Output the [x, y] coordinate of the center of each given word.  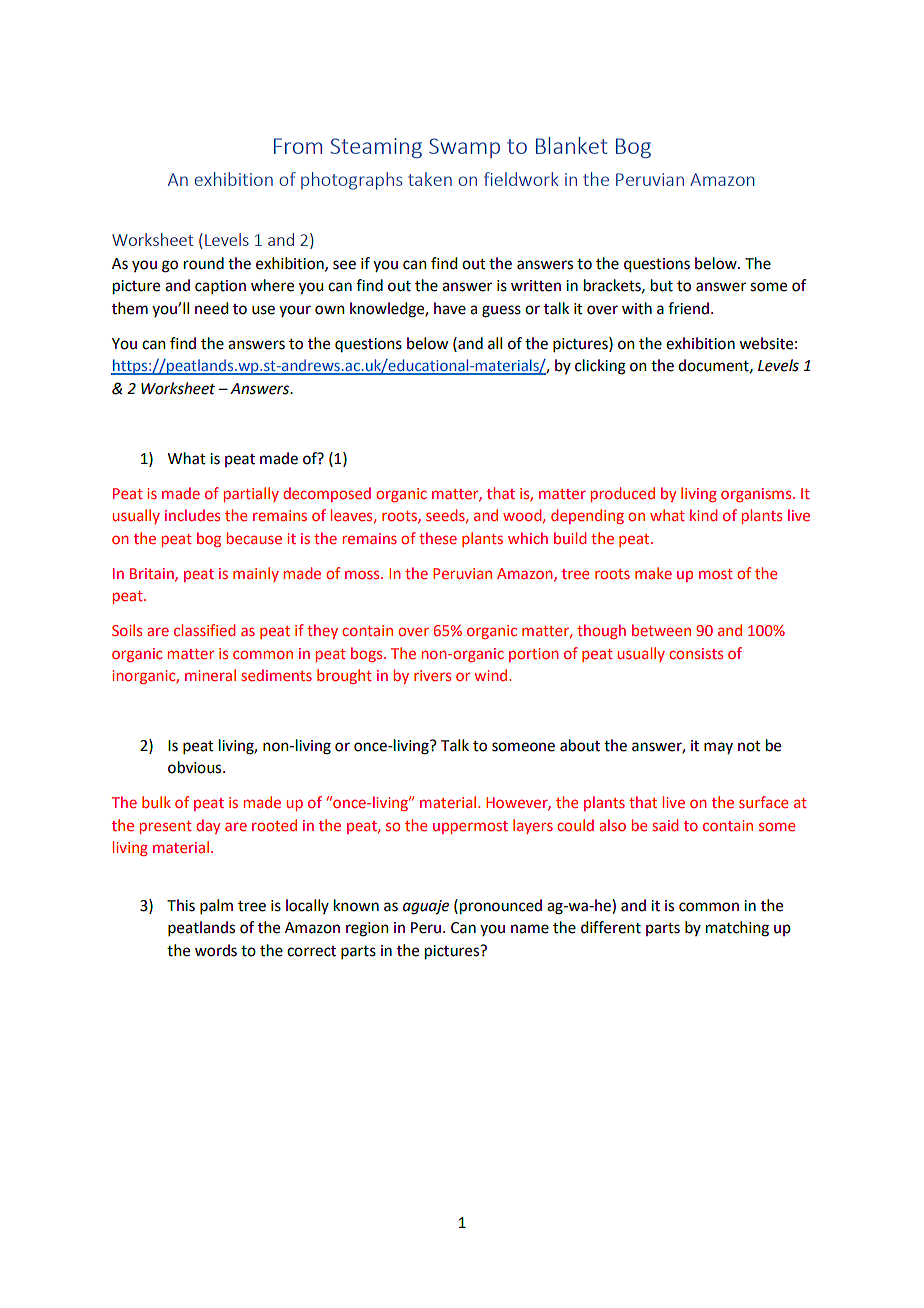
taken [430, 179]
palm [216, 906]
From [298, 146]
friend [688, 308]
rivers [432, 675]
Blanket [571, 145]
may [718, 748]
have [450, 308]
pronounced [501, 907]
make [653, 573]
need [211, 308]
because [254, 538]
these [438, 538]
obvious [196, 767]
